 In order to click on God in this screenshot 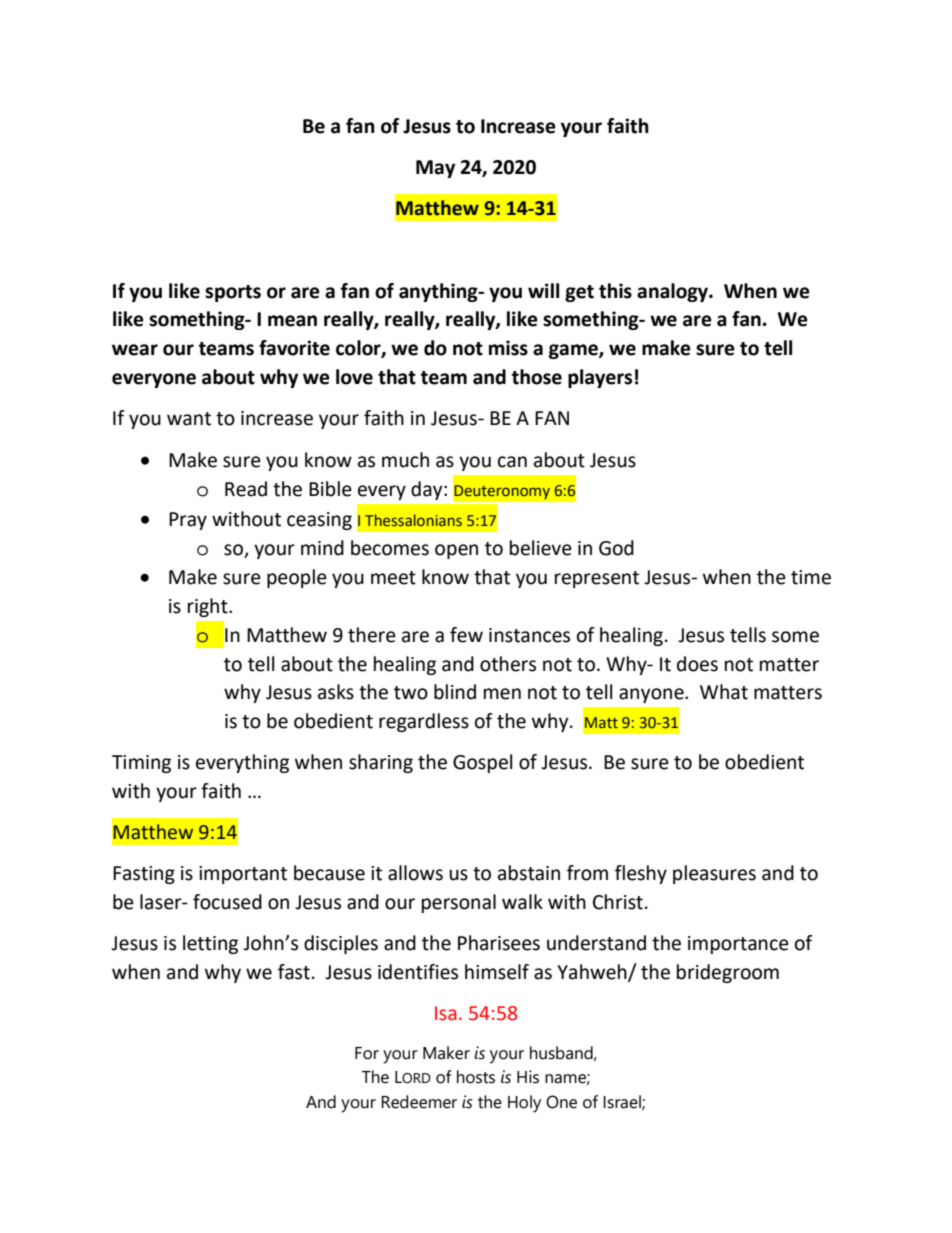, I will do `click(616, 548)`.
